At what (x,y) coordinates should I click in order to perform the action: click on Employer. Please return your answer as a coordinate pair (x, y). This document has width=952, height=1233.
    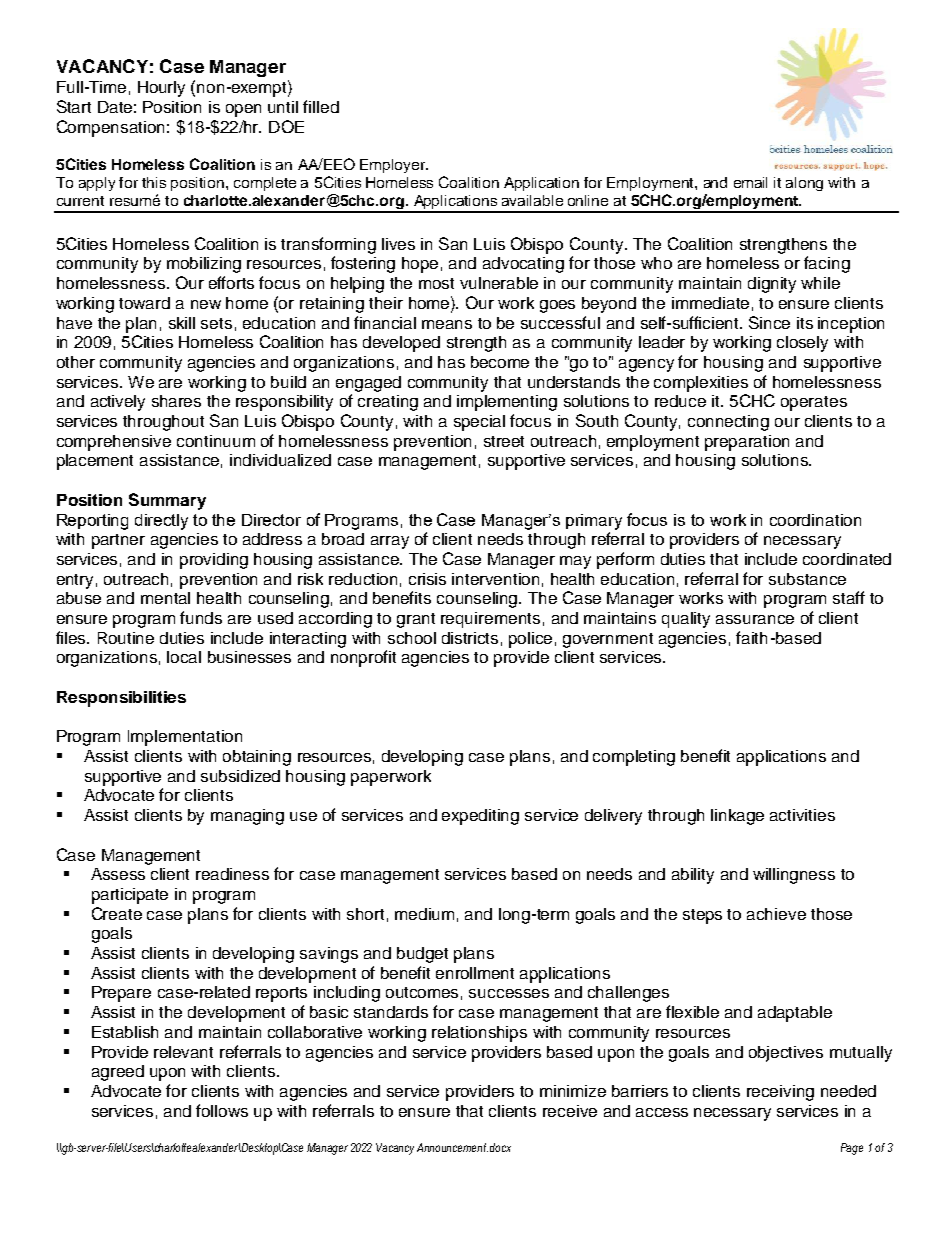
    Looking at the image, I should click on (394, 166).
